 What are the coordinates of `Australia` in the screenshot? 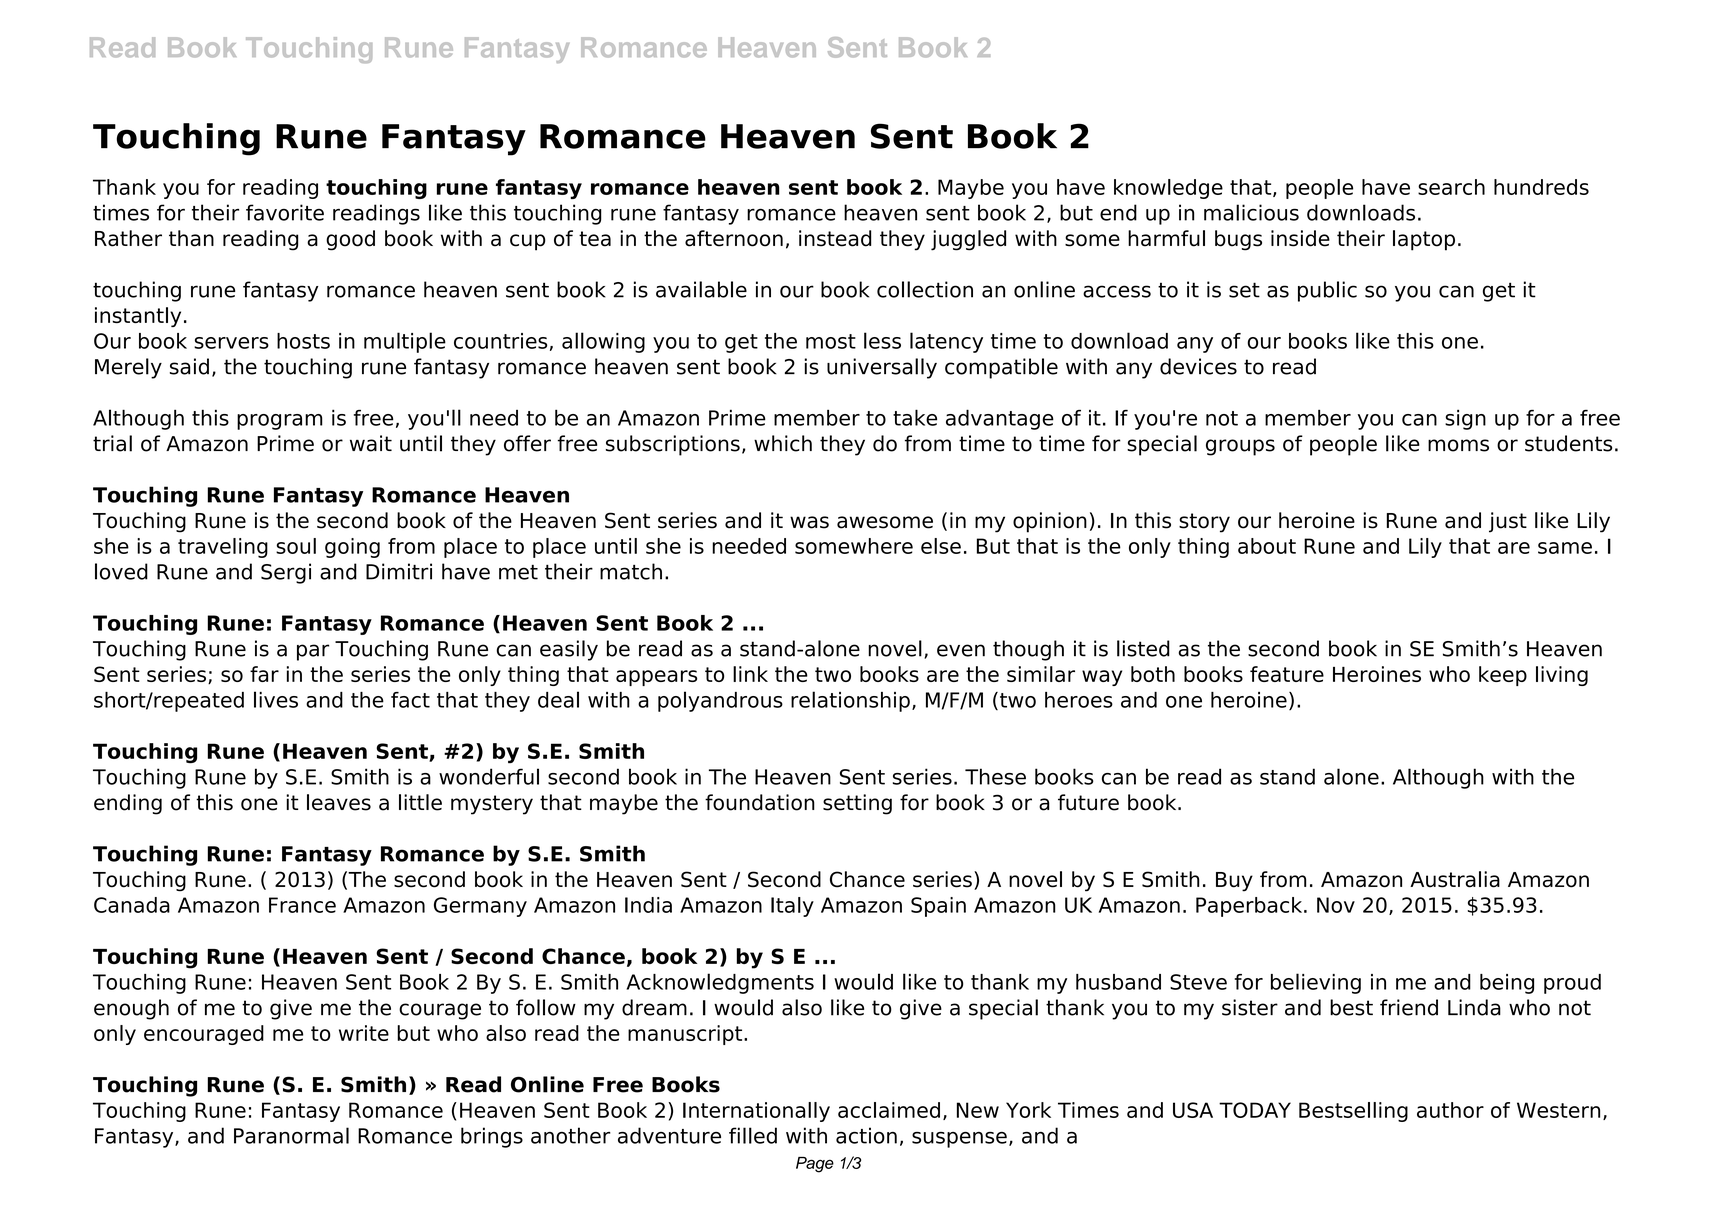 It's located at (1455, 879).
